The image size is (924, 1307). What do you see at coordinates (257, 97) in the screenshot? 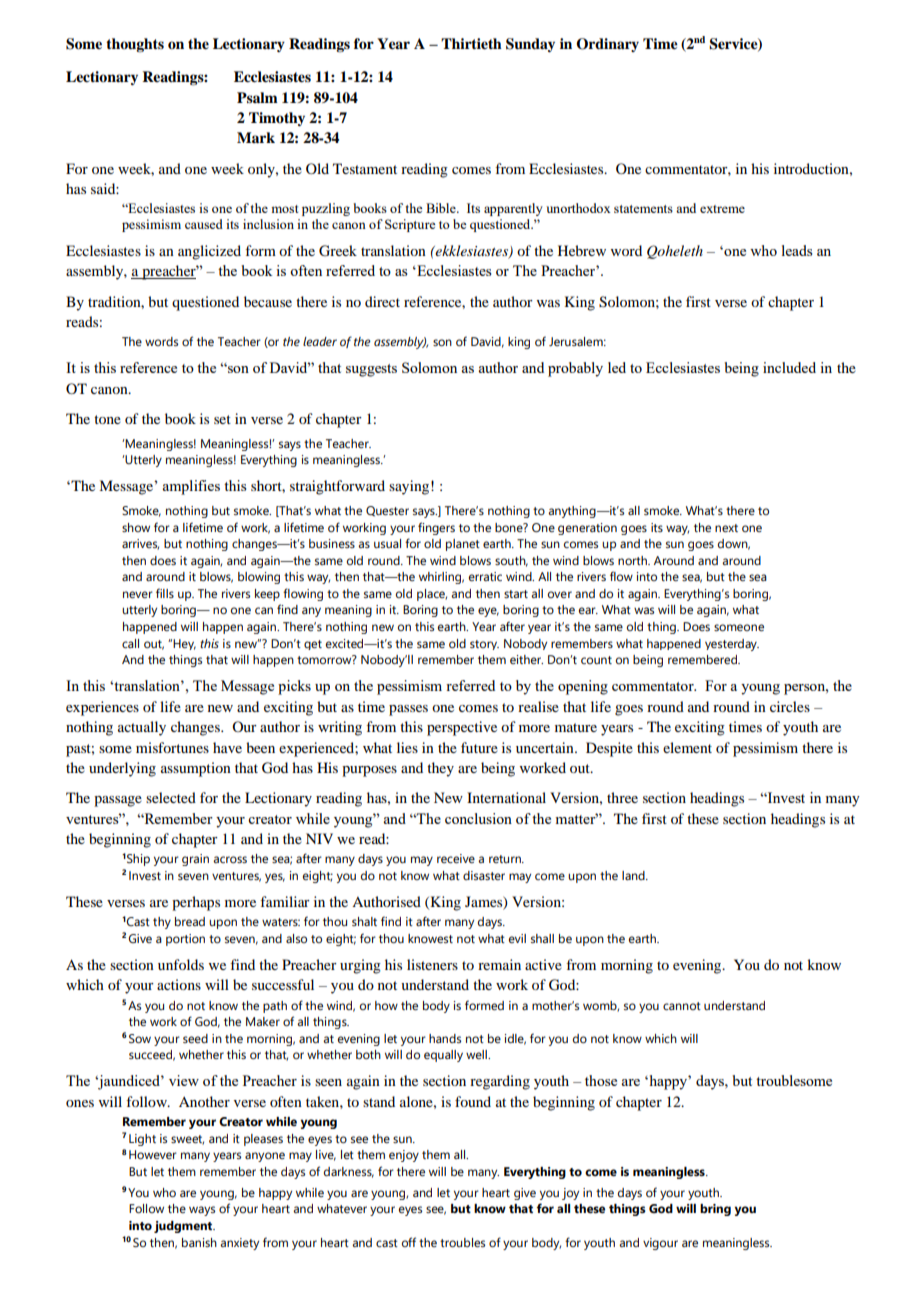
I see `Psalm` at bounding box center [257, 97].
